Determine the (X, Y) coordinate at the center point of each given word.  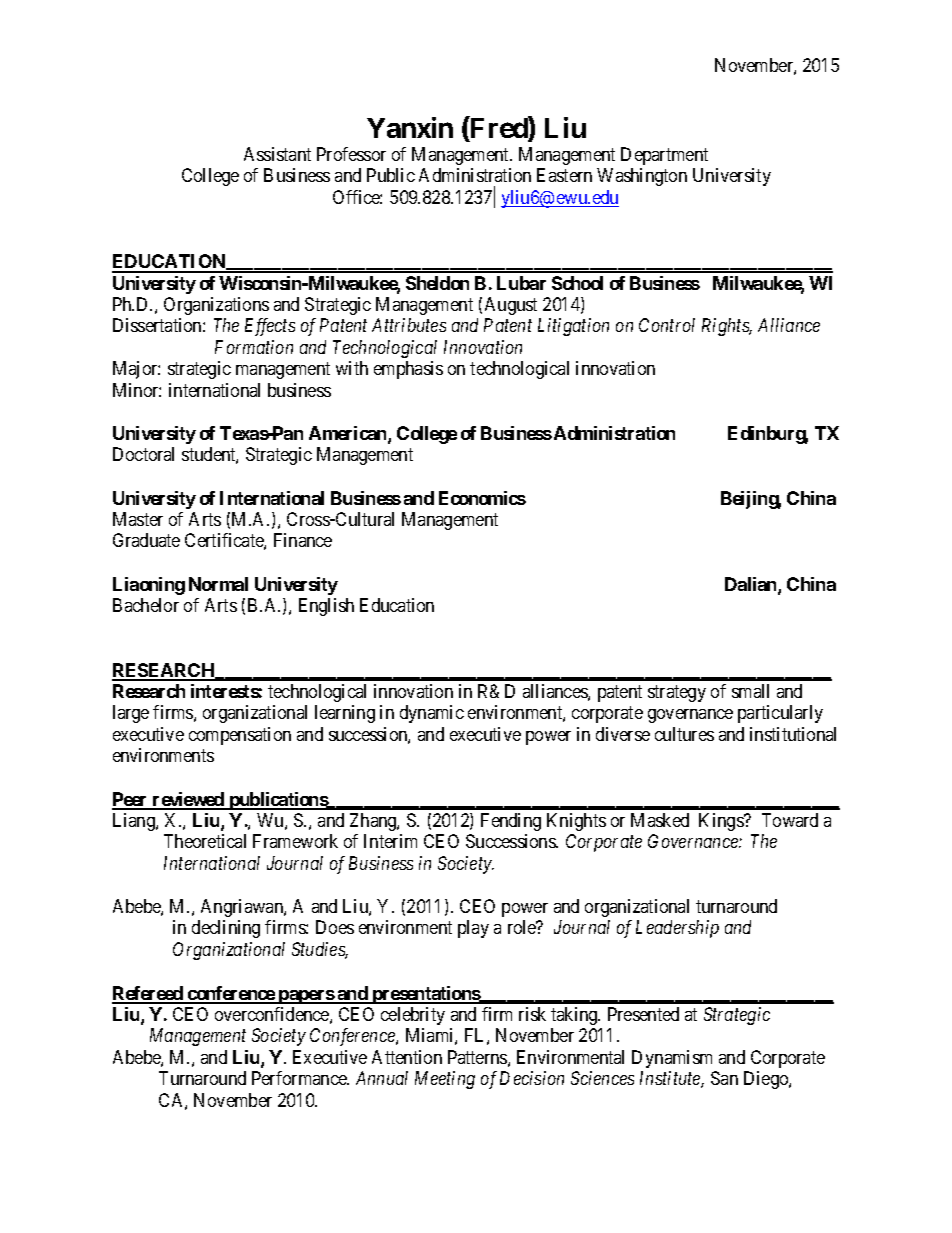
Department (664, 156)
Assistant (277, 154)
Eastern (564, 175)
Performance (300, 1078)
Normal (218, 584)
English (326, 607)
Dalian (752, 585)
